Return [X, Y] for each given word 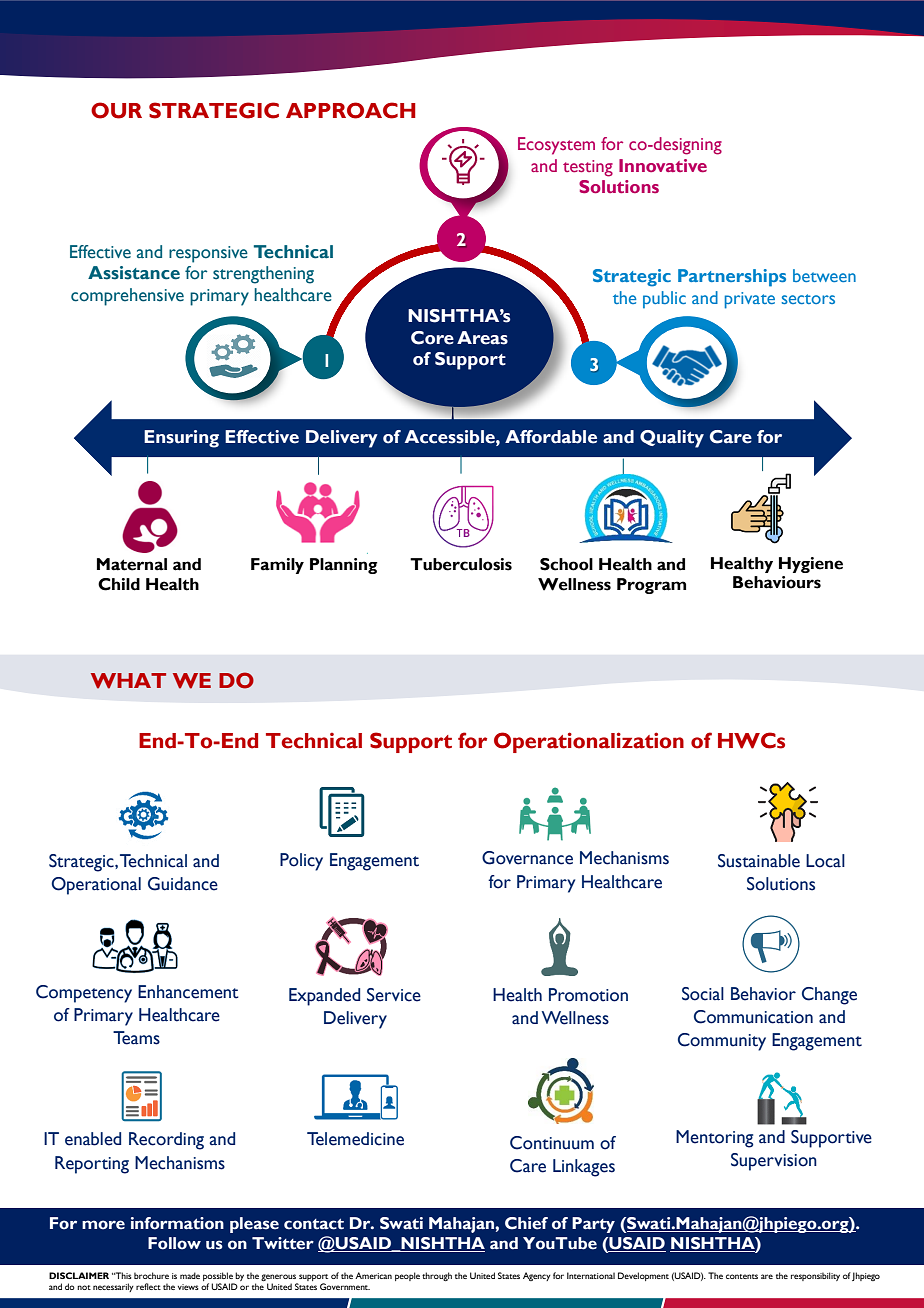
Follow [174, 1243]
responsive [208, 254]
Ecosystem [556, 146]
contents [742, 1276]
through [437, 1276]
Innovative [663, 165]
